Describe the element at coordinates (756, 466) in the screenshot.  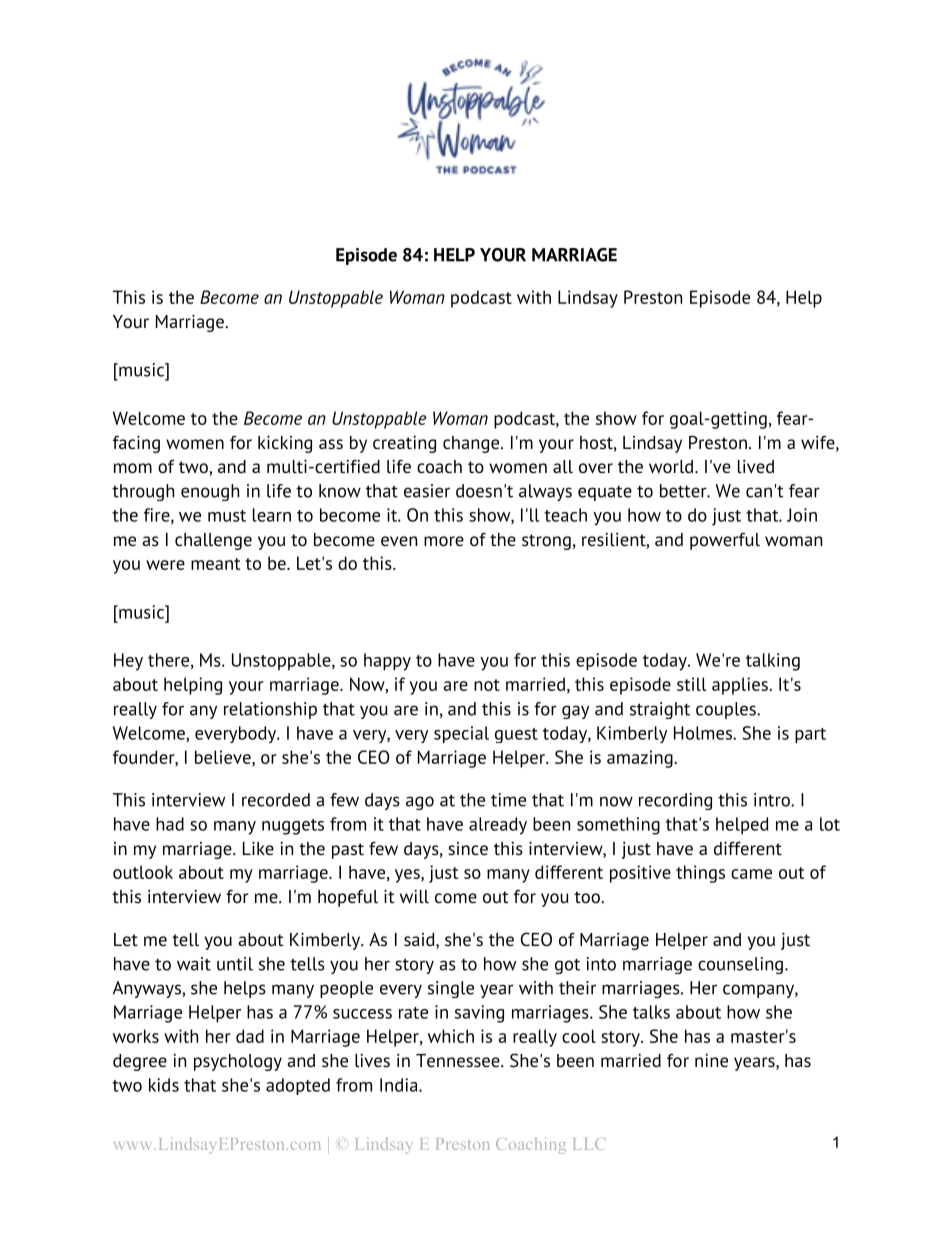
I see `lived` at that location.
